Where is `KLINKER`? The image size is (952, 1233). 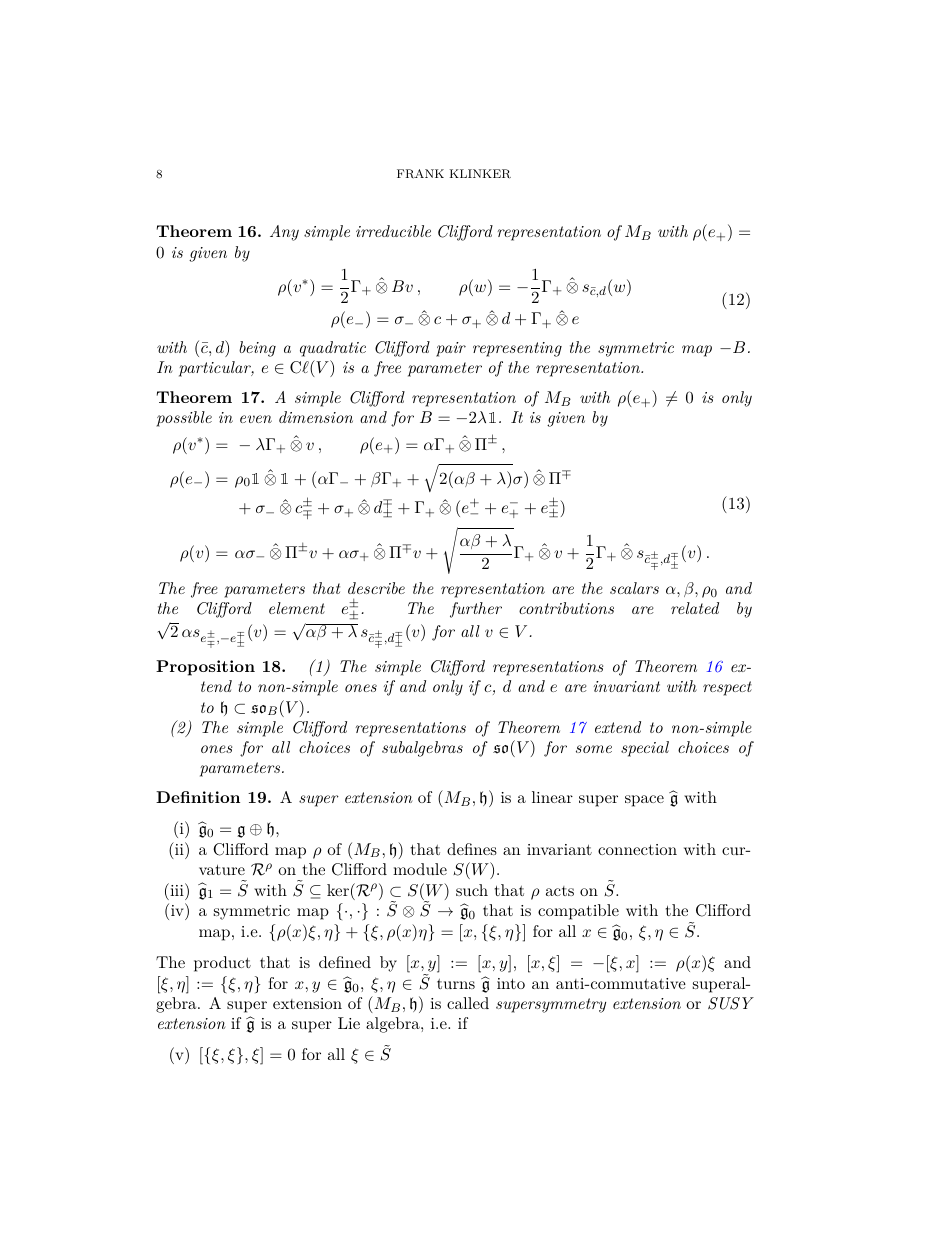 KLINKER is located at coordinates (480, 174).
